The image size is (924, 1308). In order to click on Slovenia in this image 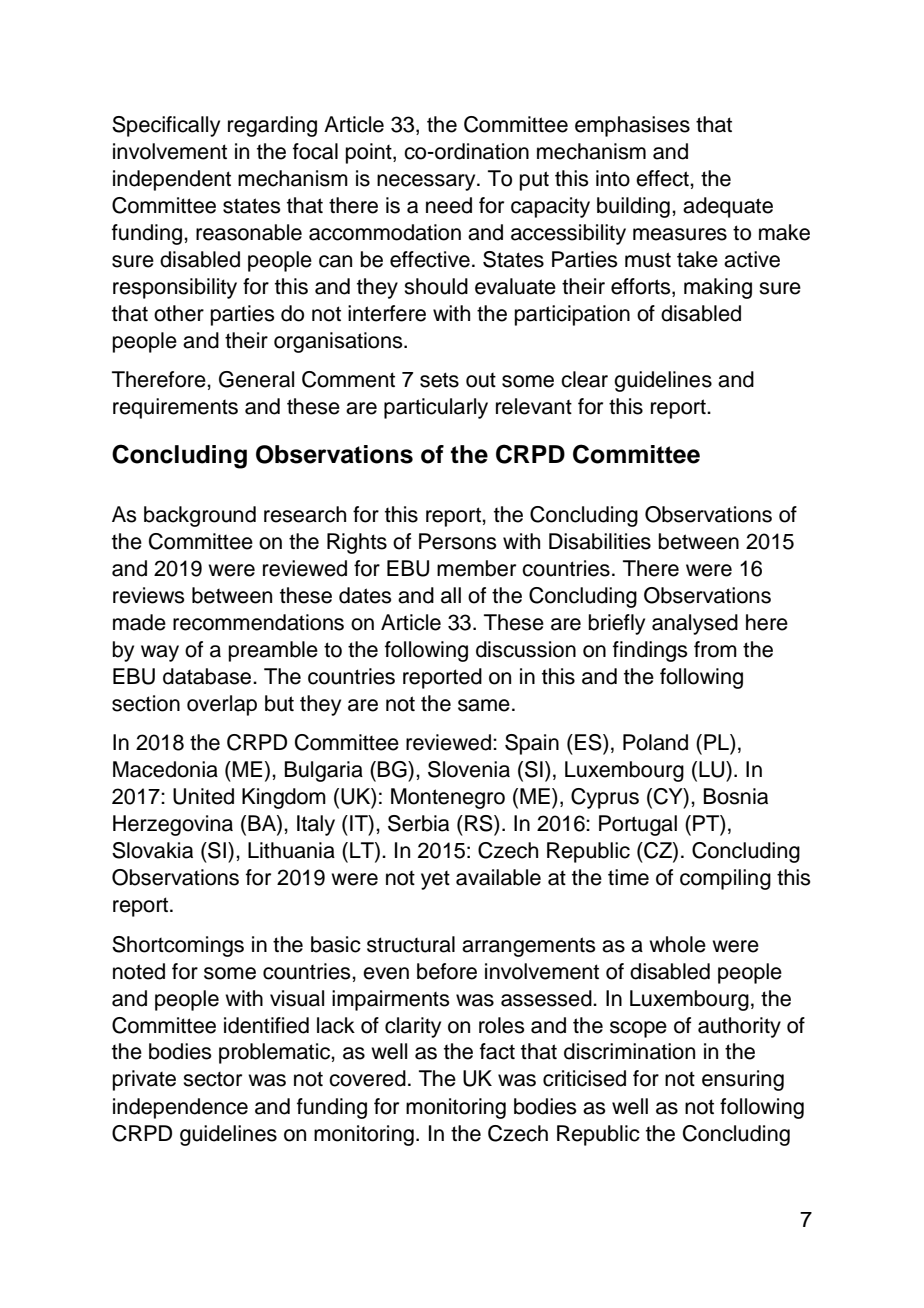, I will do `click(469, 769)`.
